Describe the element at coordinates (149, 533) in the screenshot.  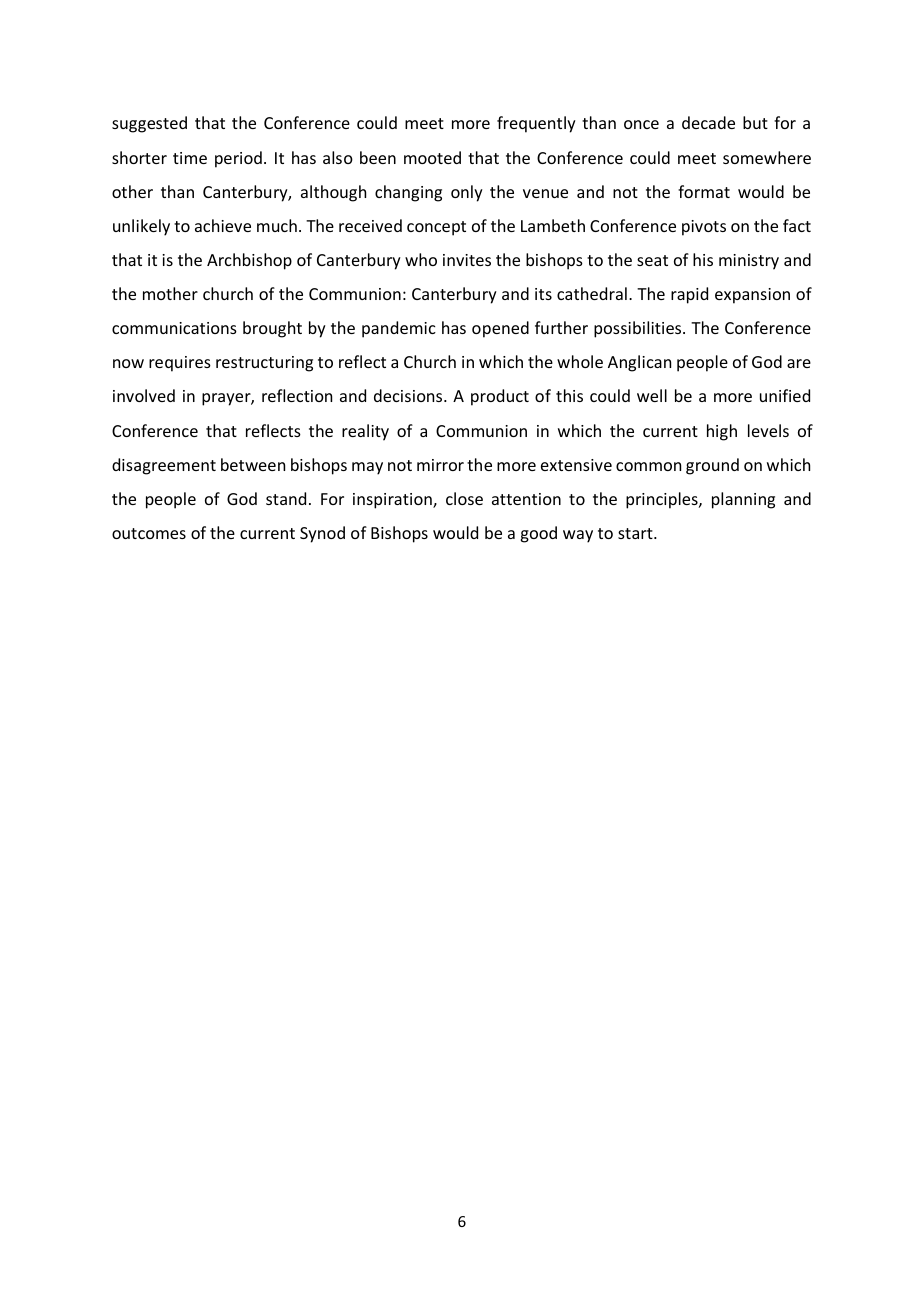
I see `outcomes` at that location.
